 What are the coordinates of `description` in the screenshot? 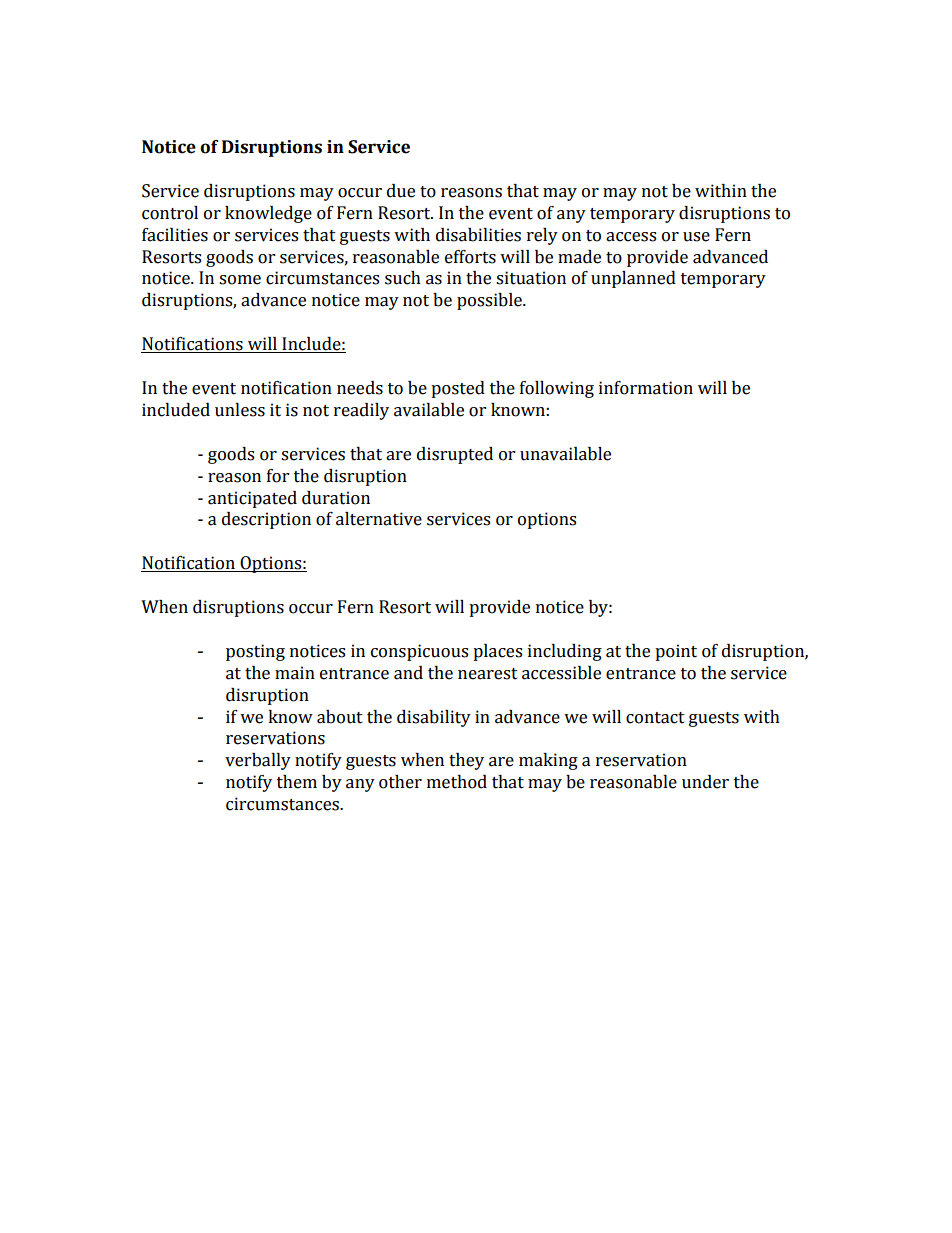 It's located at (266, 520).
